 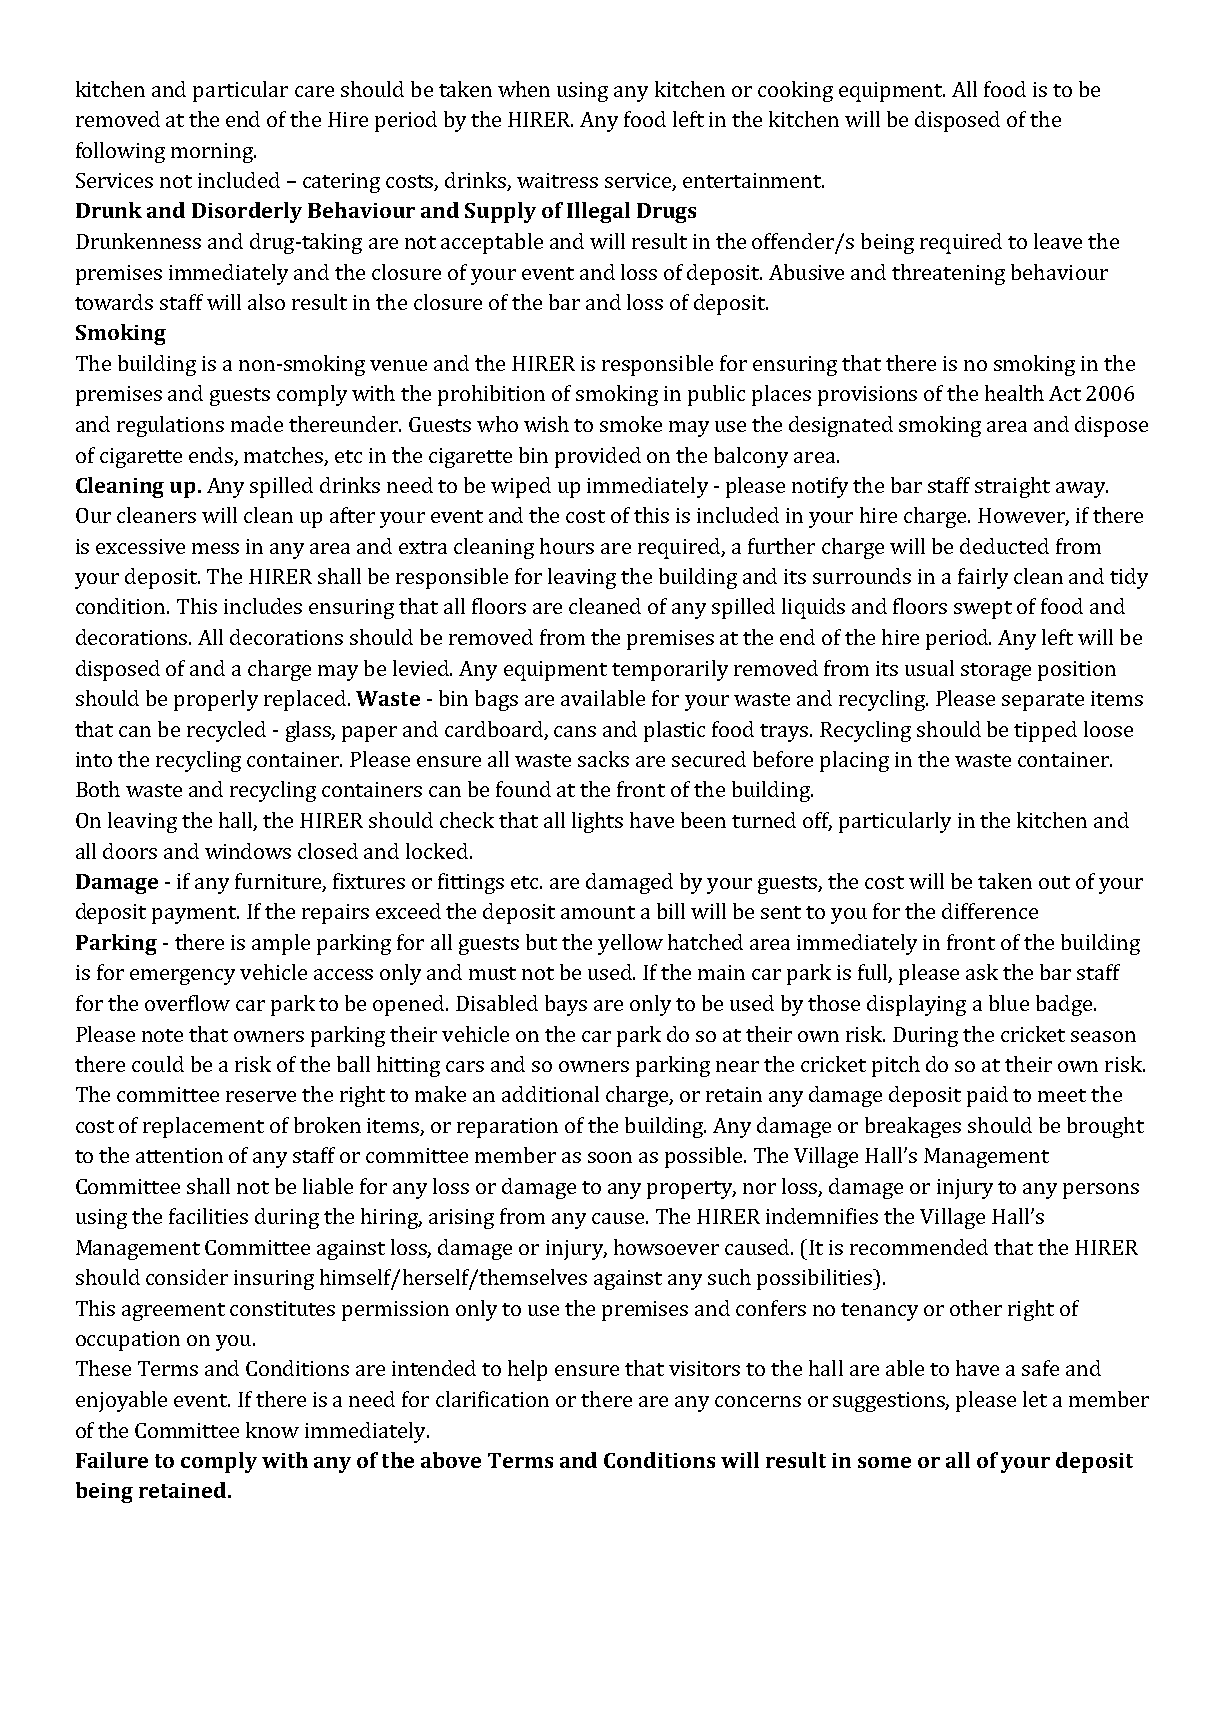 What do you see at coordinates (261, 1096) in the screenshot?
I see `reserve` at bounding box center [261, 1096].
